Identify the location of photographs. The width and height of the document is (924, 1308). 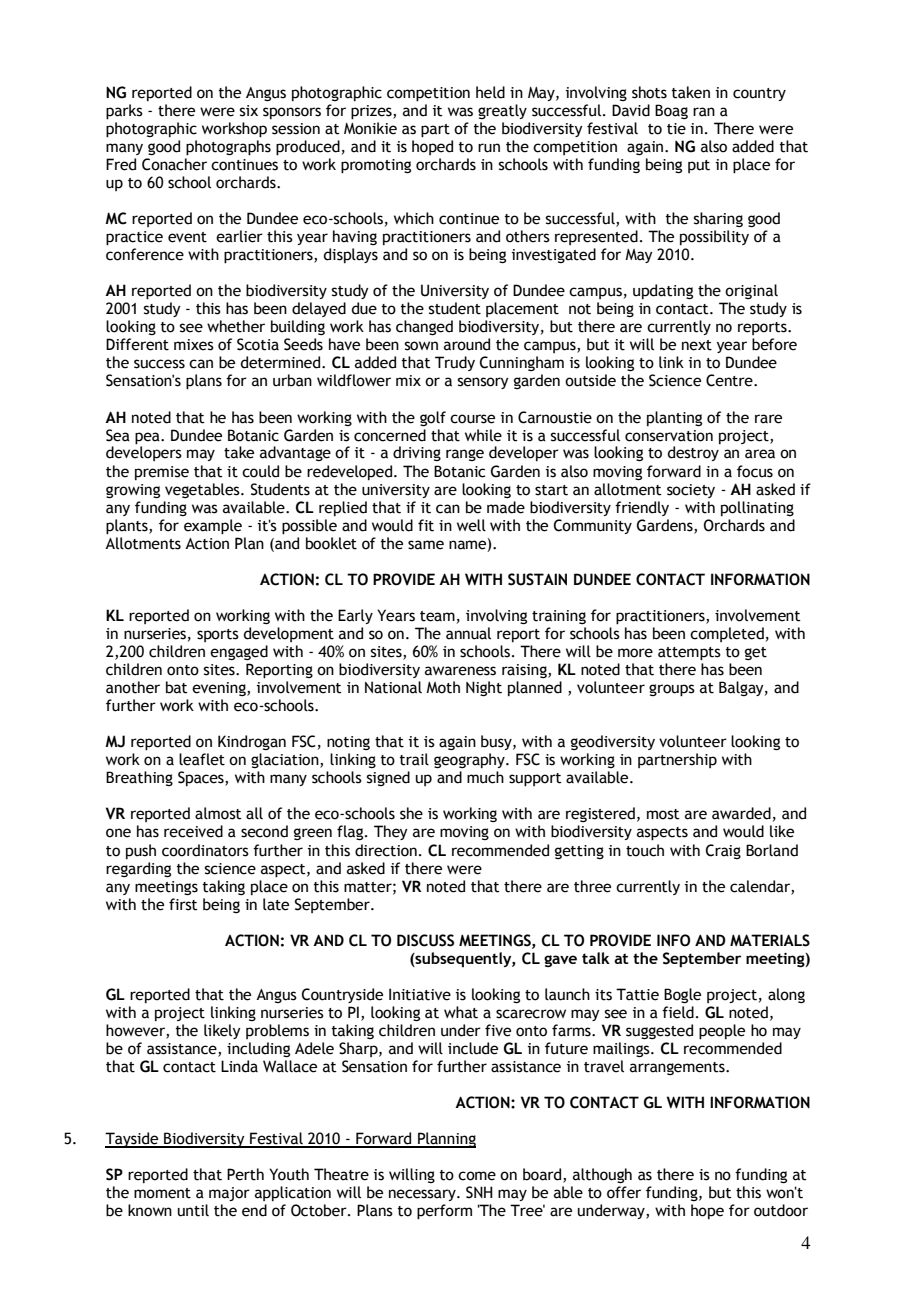
(228, 148).
